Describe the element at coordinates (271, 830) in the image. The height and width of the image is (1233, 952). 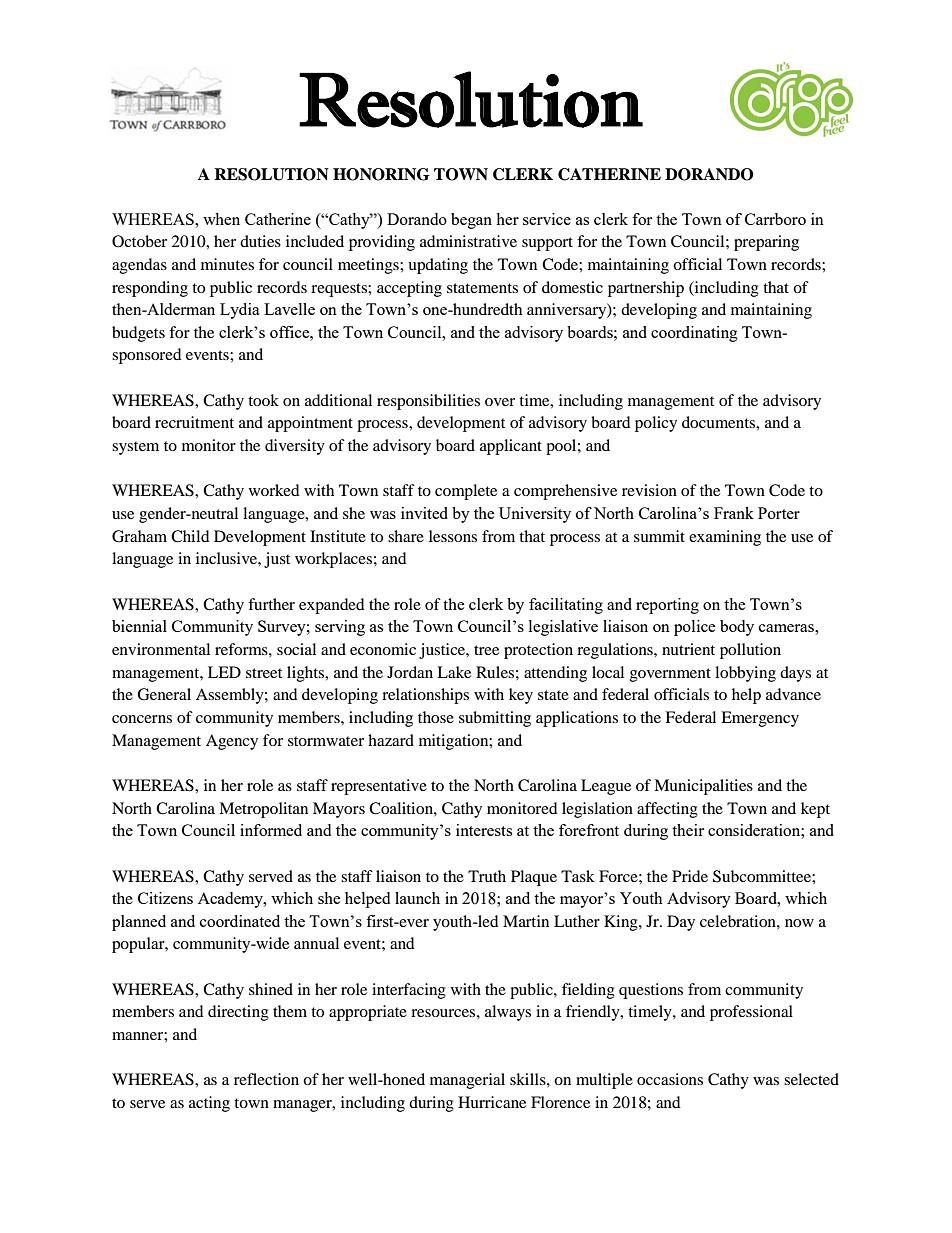
I see `informed` at that location.
